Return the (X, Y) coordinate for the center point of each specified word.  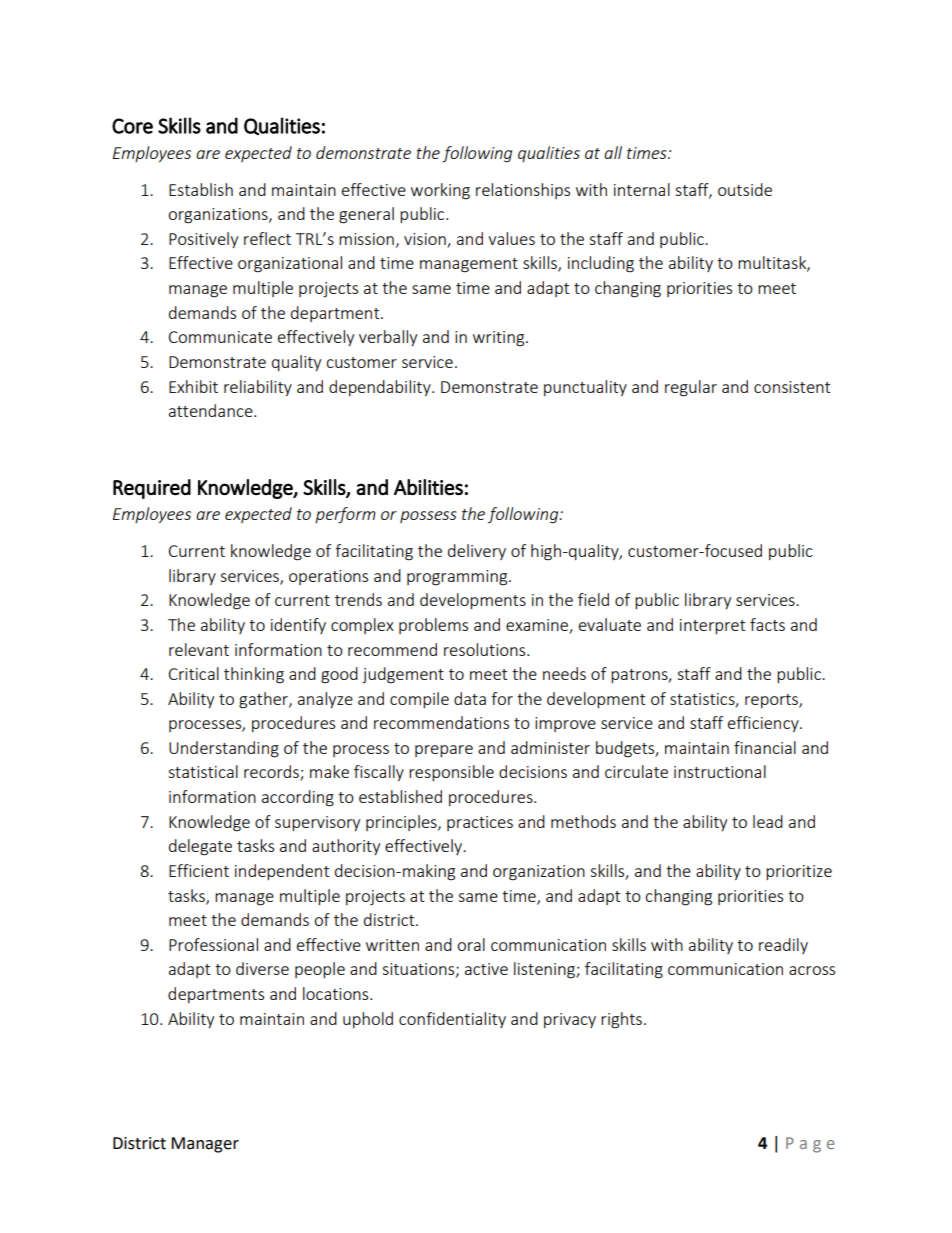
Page (810, 1145)
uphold (368, 1020)
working (440, 191)
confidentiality (452, 1020)
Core (132, 126)
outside (745, 189)
